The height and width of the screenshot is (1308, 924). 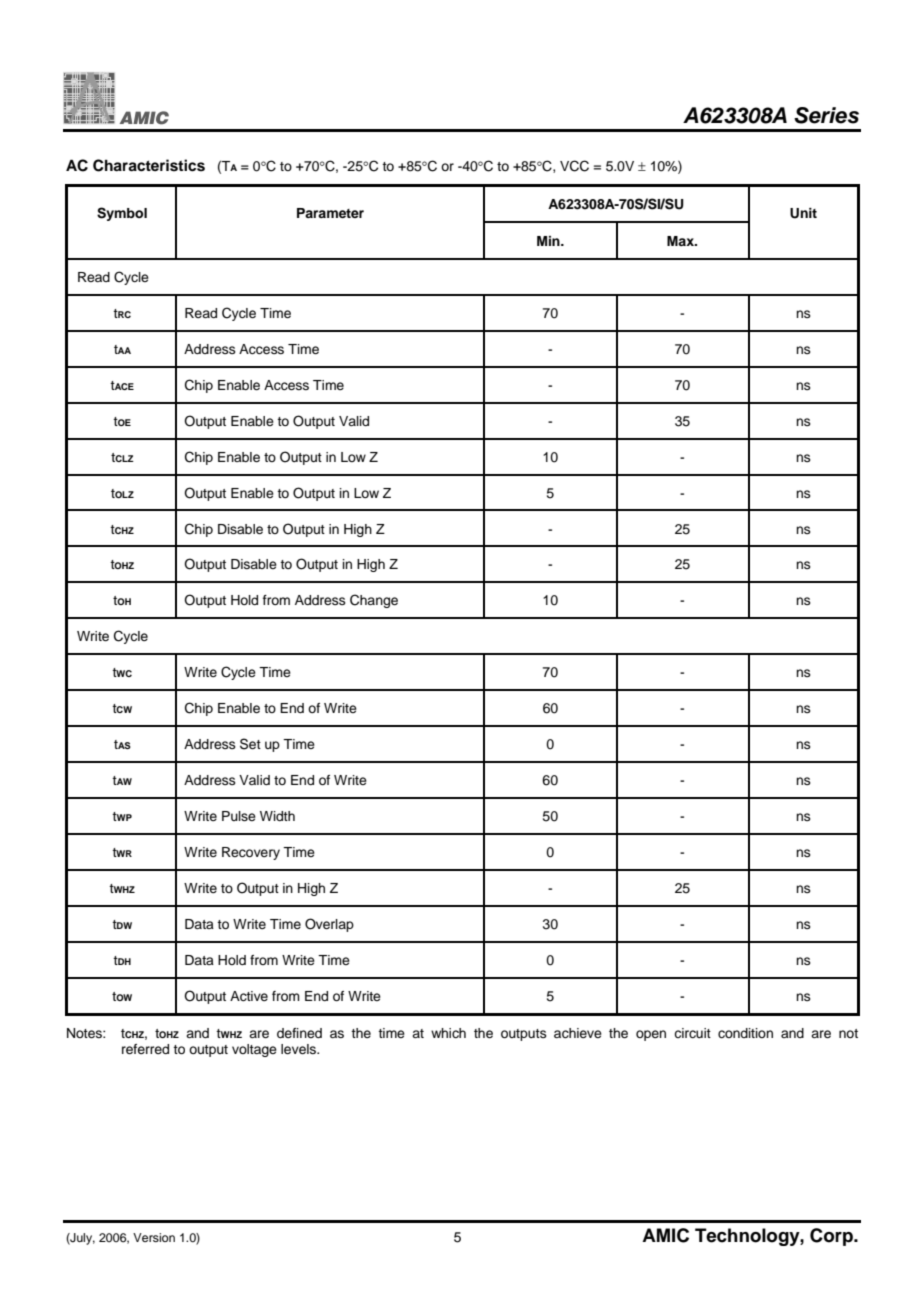 I want to click on Series, so click(x=826, y=115).
